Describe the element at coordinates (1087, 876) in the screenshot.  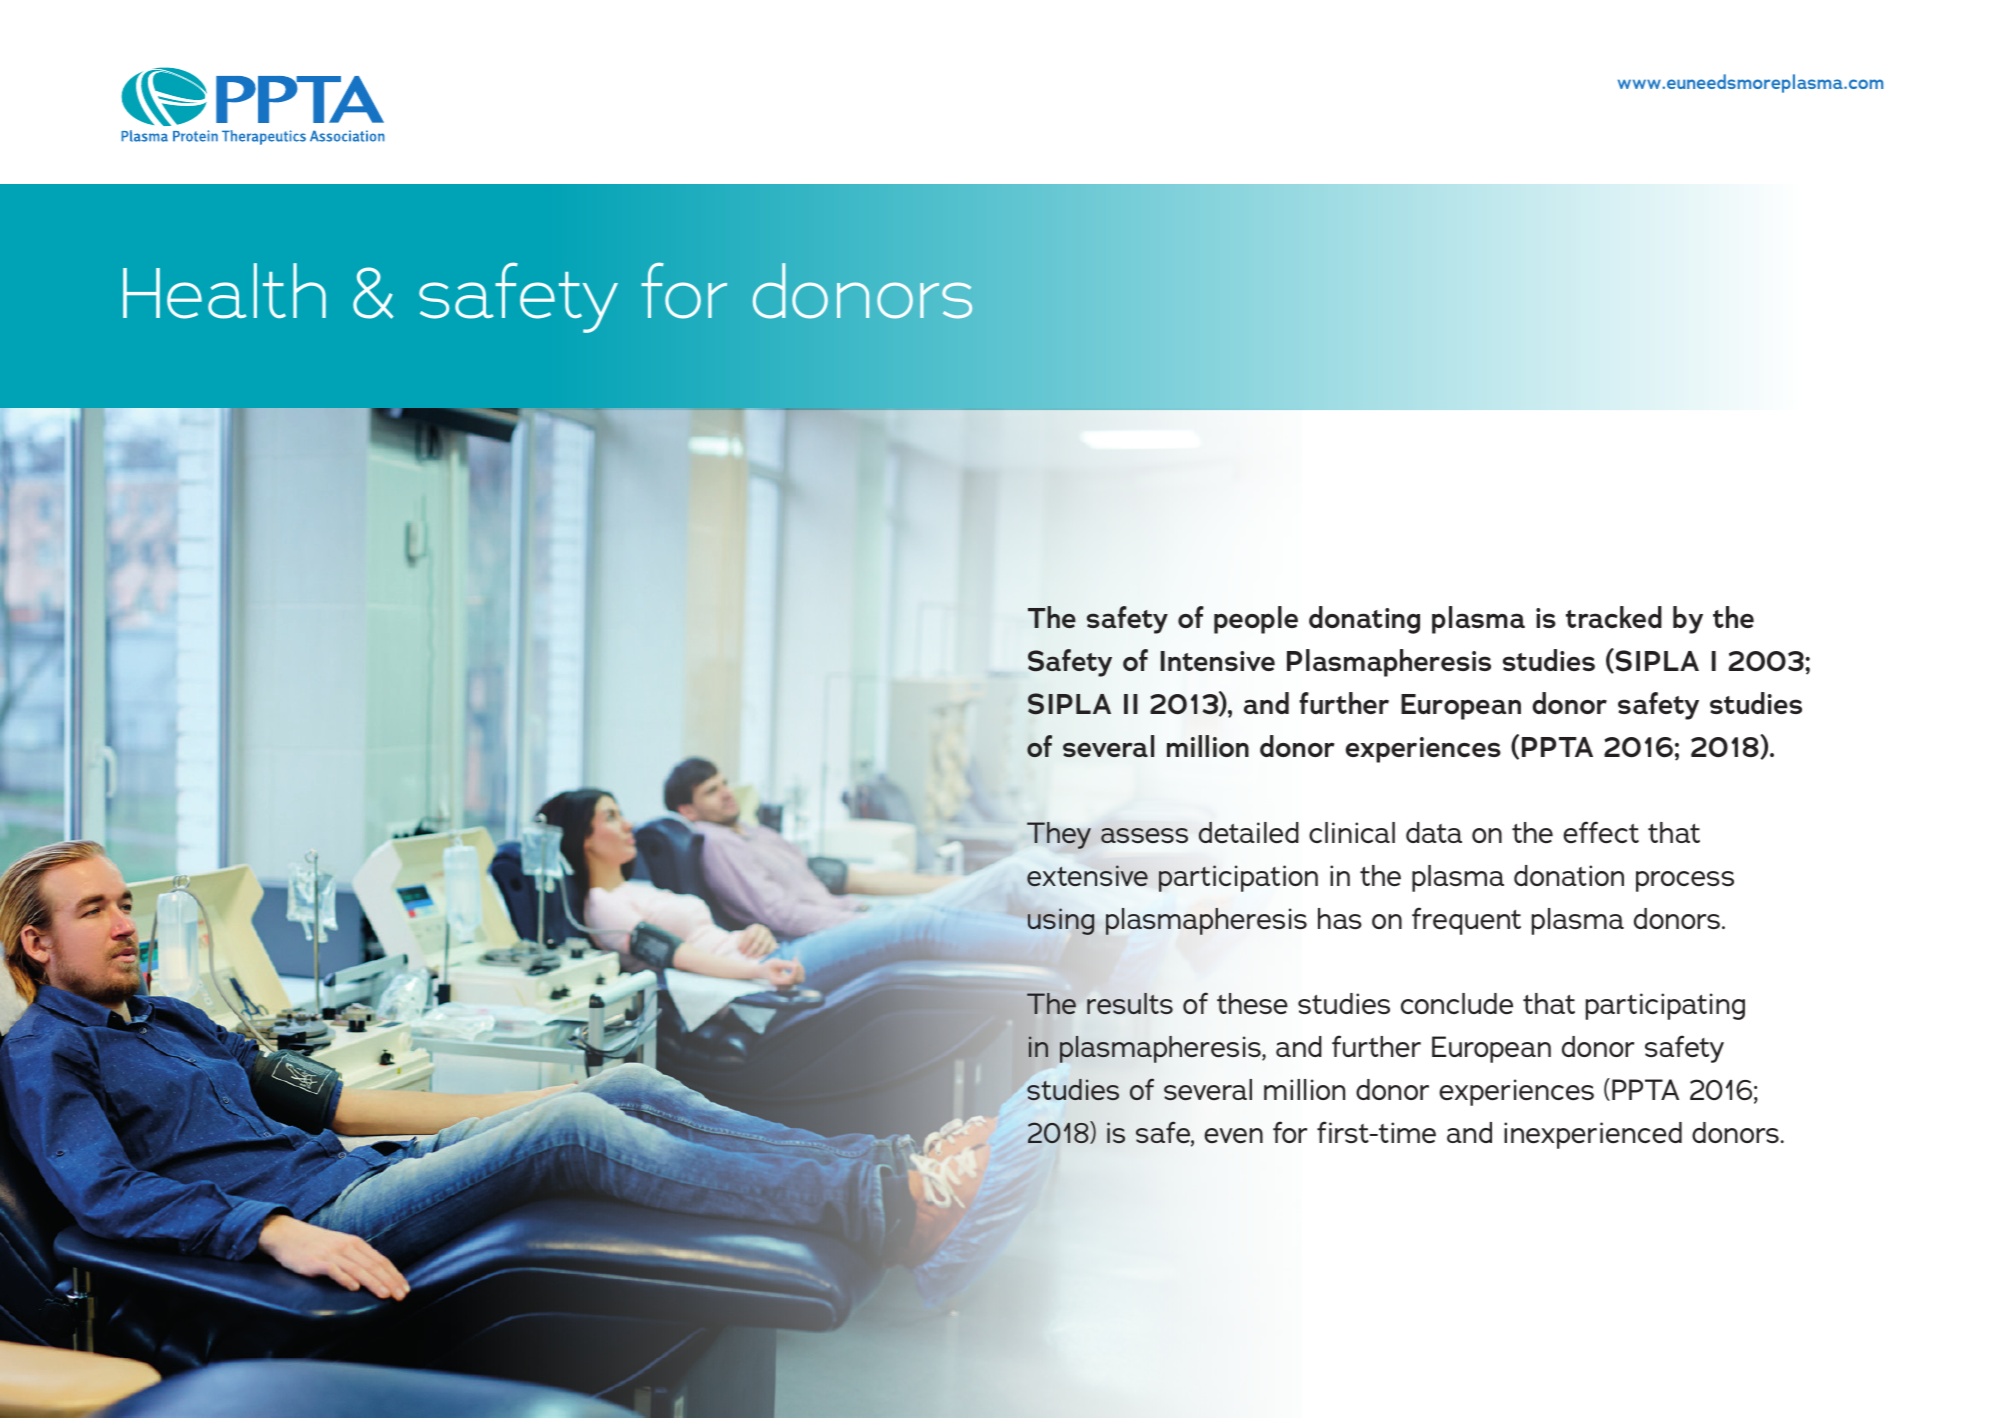
I see `extensive` at that location.
